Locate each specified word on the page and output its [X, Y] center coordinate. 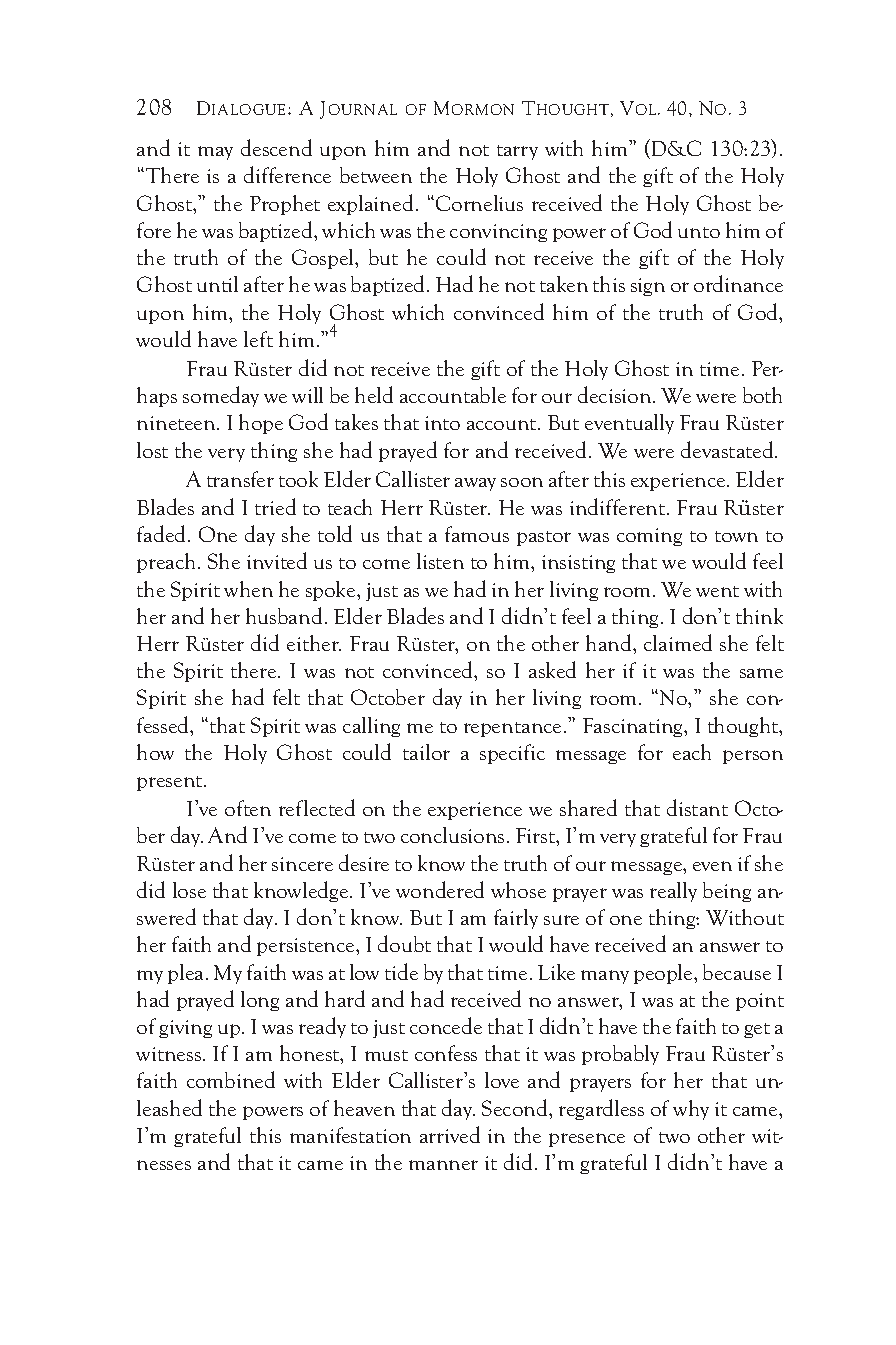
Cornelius [479, 203]
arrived [450, 1134]
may [215, 153]
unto [699, 232]
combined [231, 1079]
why [691, 1110]
